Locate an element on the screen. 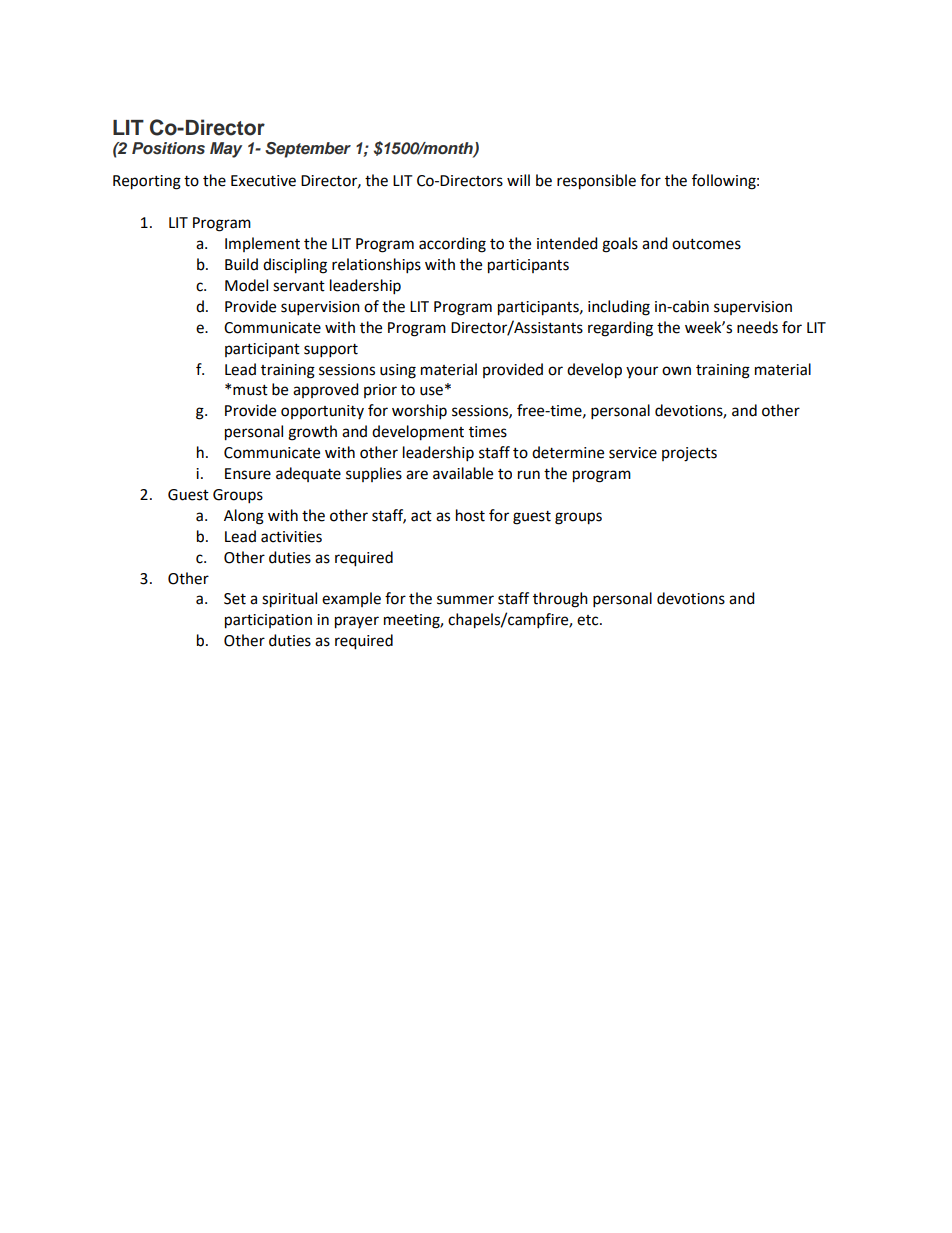 This screenshot has width=952, height=1233. will is located at coordinates (518, 180).
